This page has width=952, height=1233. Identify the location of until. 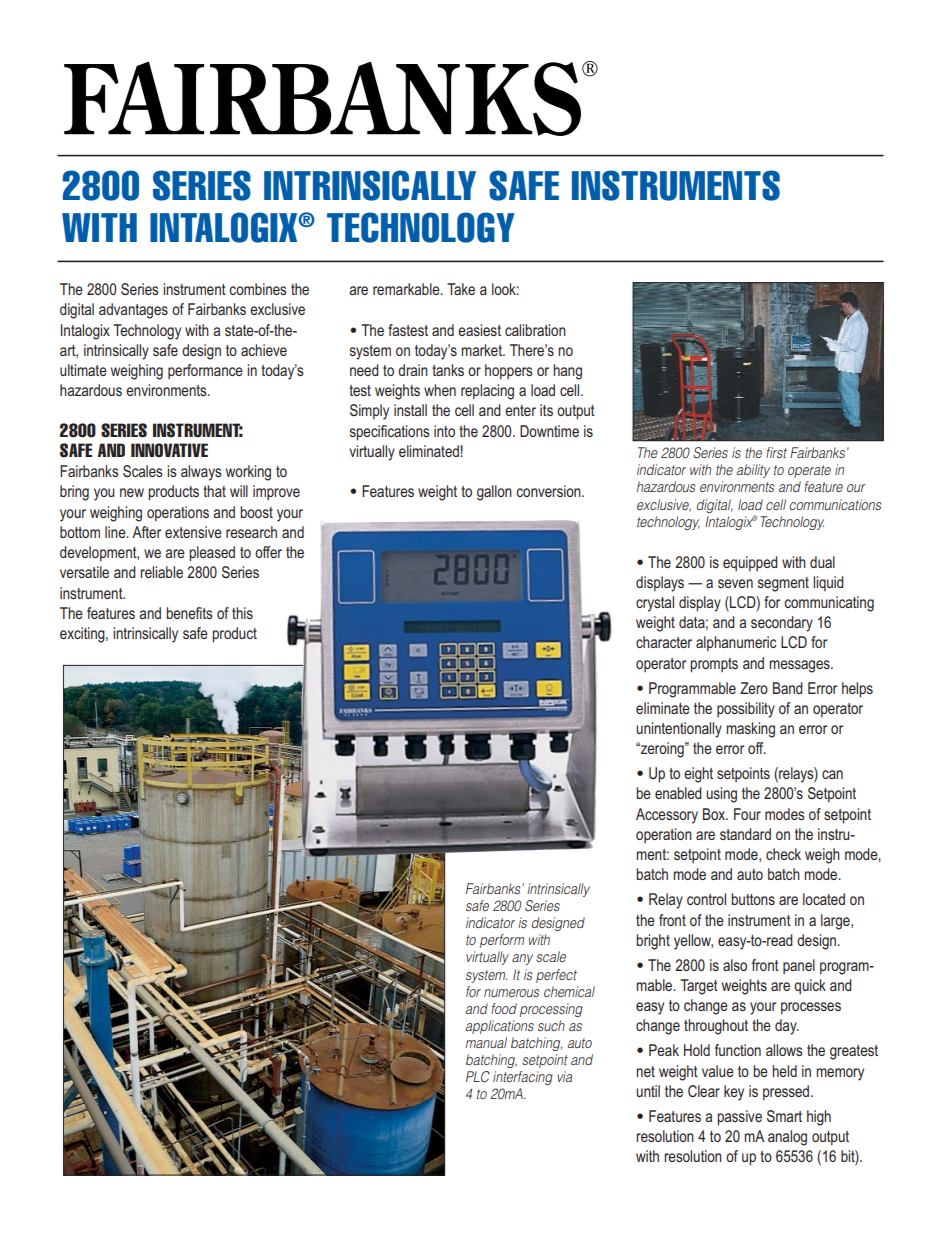
(648, 1091).
